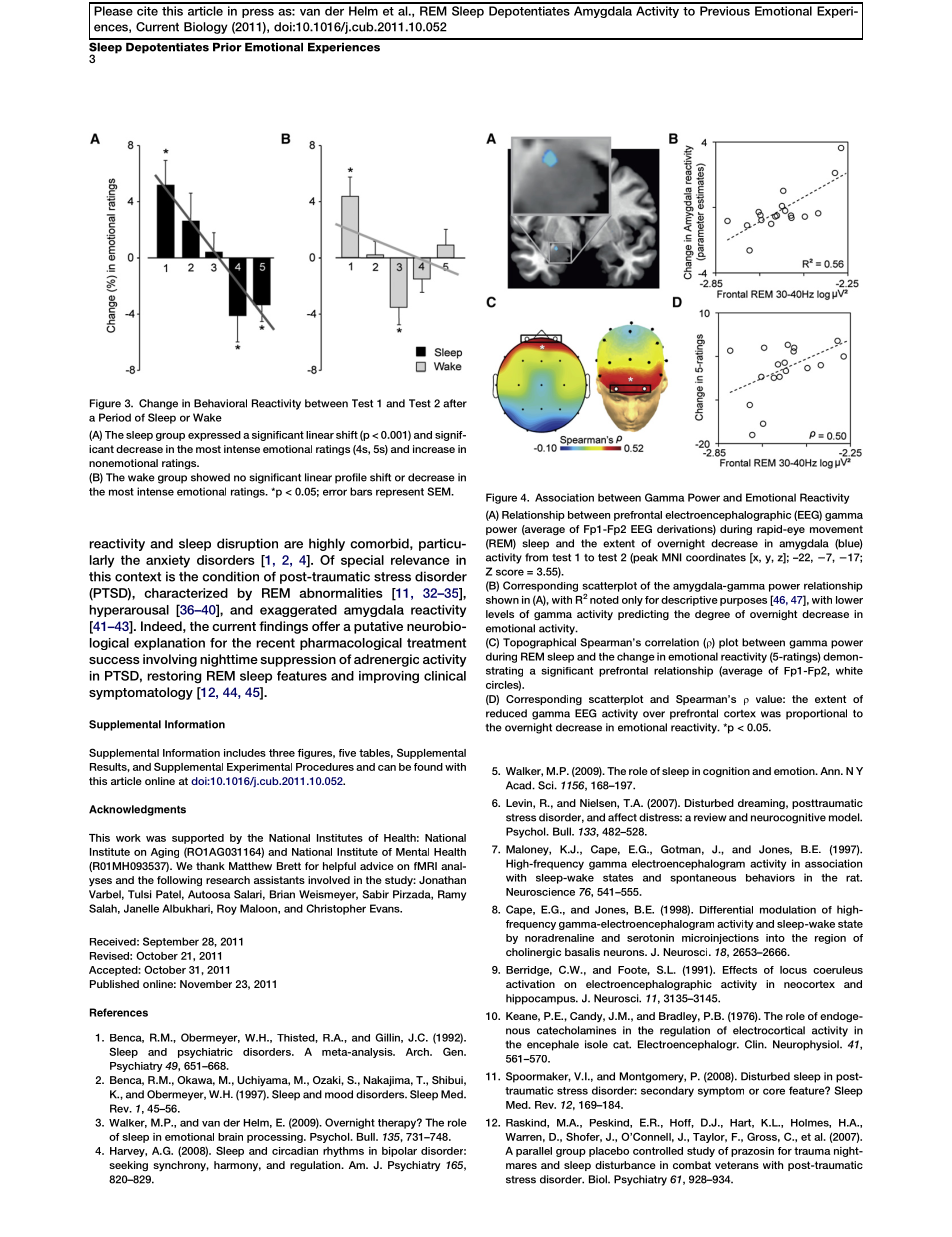 Image resolution: width=952 pixels, height=1237 pixels. I want to click on brain, so click(230, 1137).
